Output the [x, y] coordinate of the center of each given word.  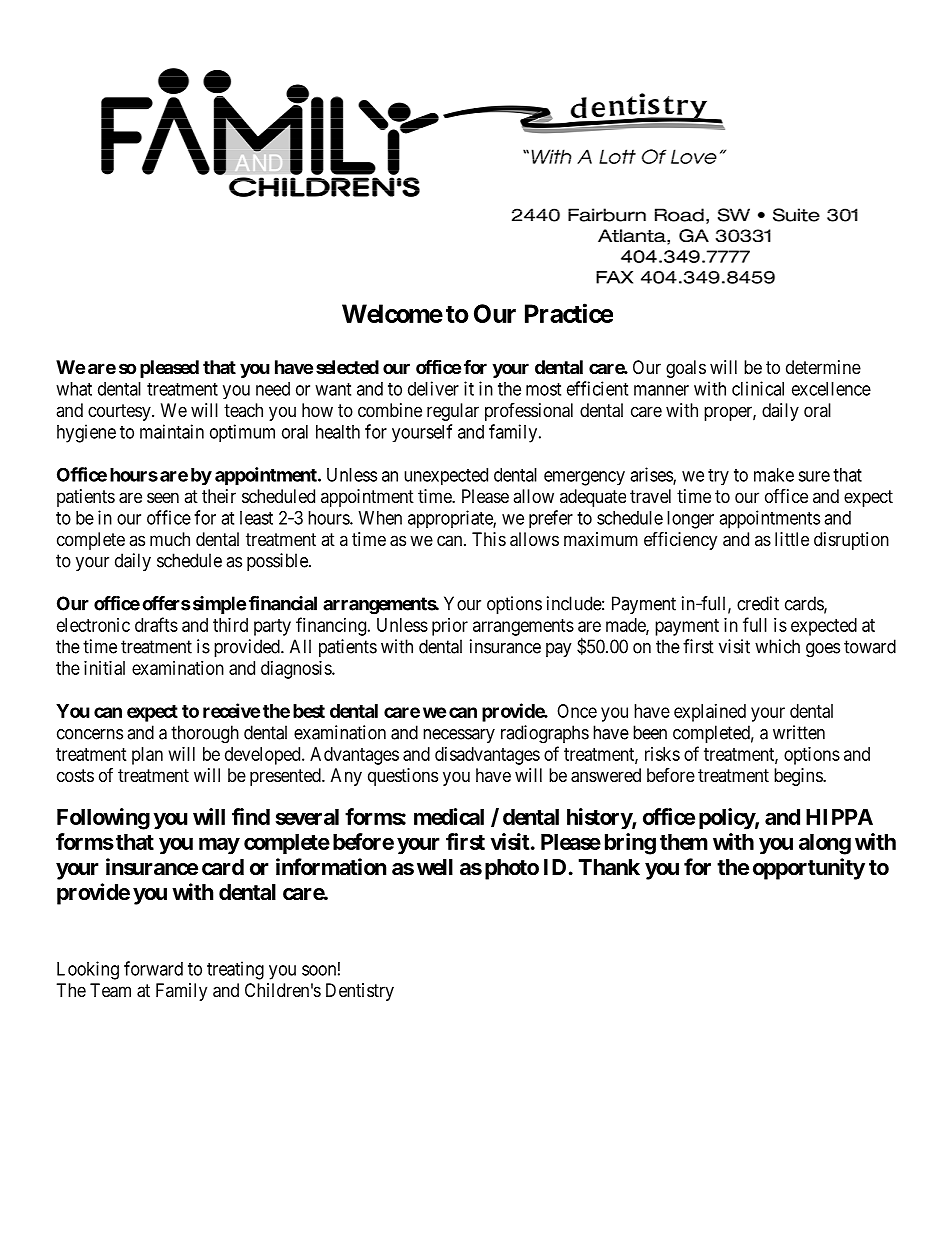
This [489, 539]
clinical [758, 388]
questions [403, 777]
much [170, 539]
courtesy [120, 412]
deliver [433, 388]
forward [153, 968]
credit [758, 603]
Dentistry [360, 992]
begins [799, 777]
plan [147, 756]
